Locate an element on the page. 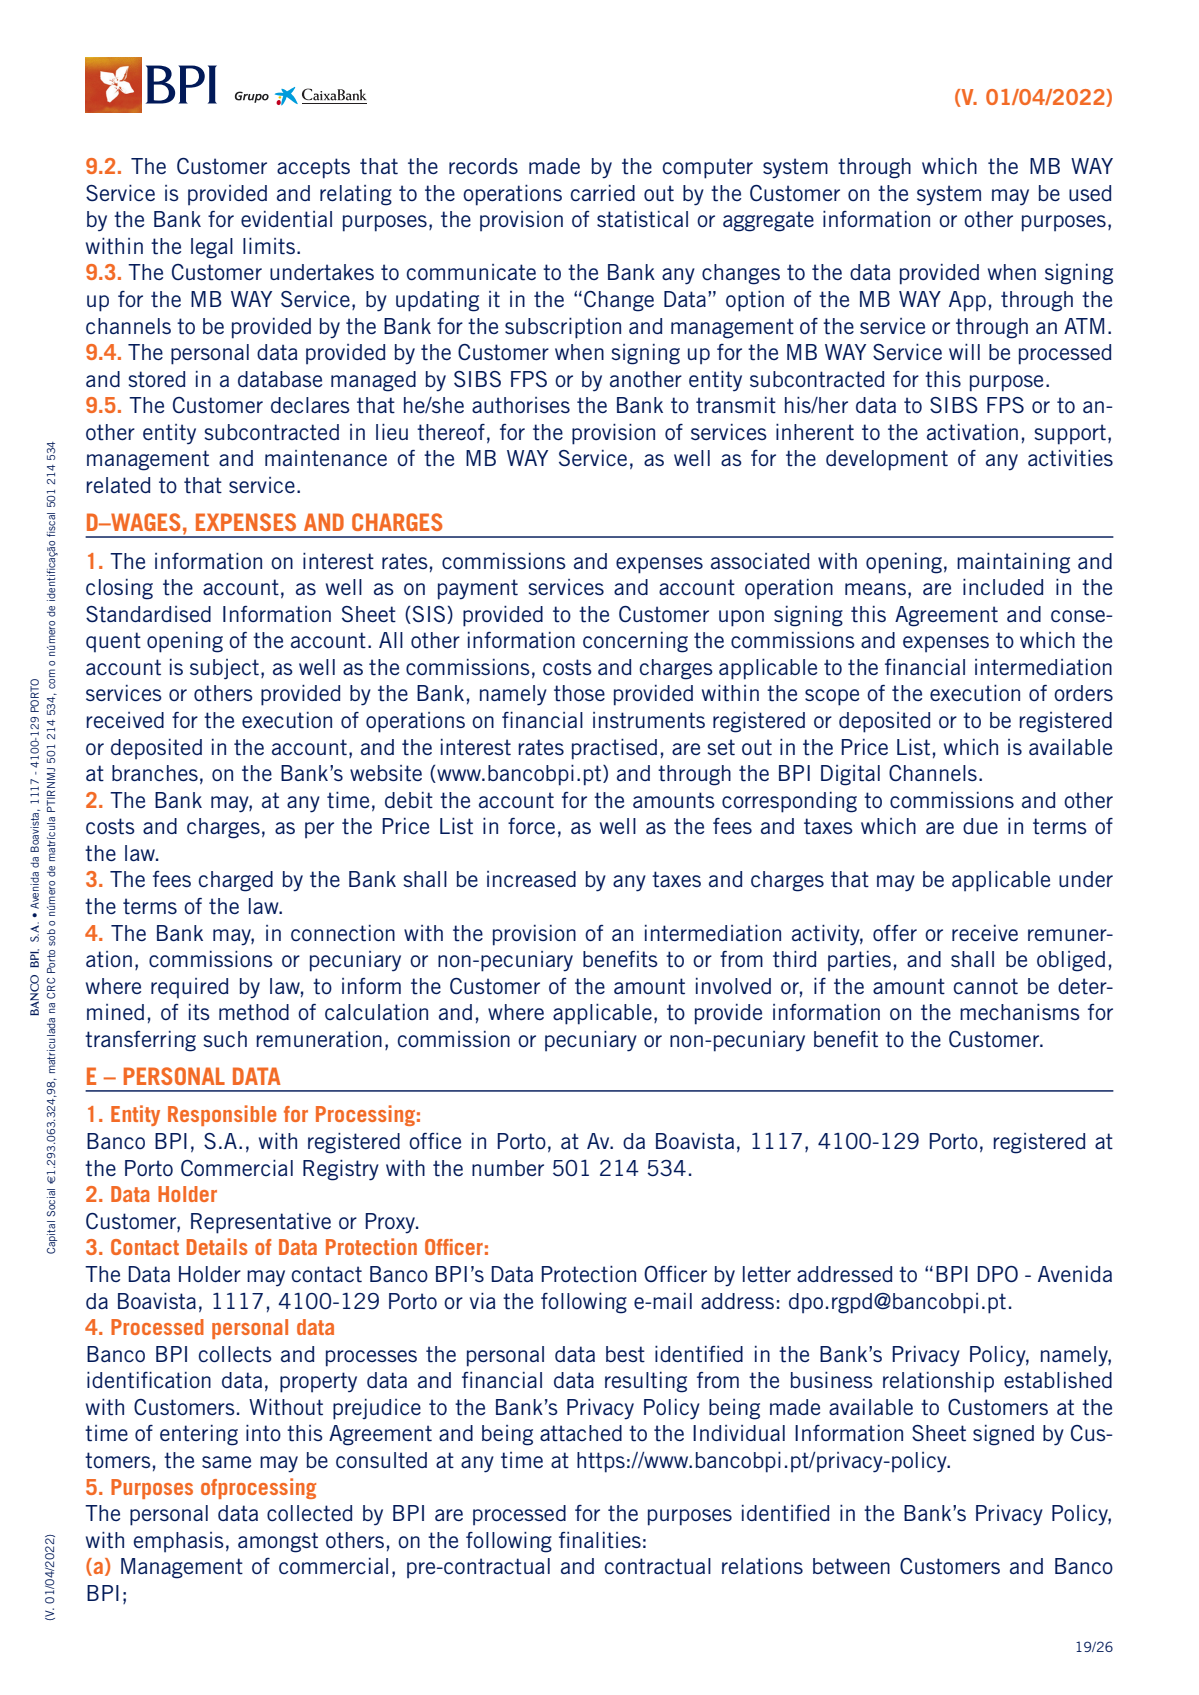 This page has width=1199, height=1695. due is located at coordinates (980, 826).
